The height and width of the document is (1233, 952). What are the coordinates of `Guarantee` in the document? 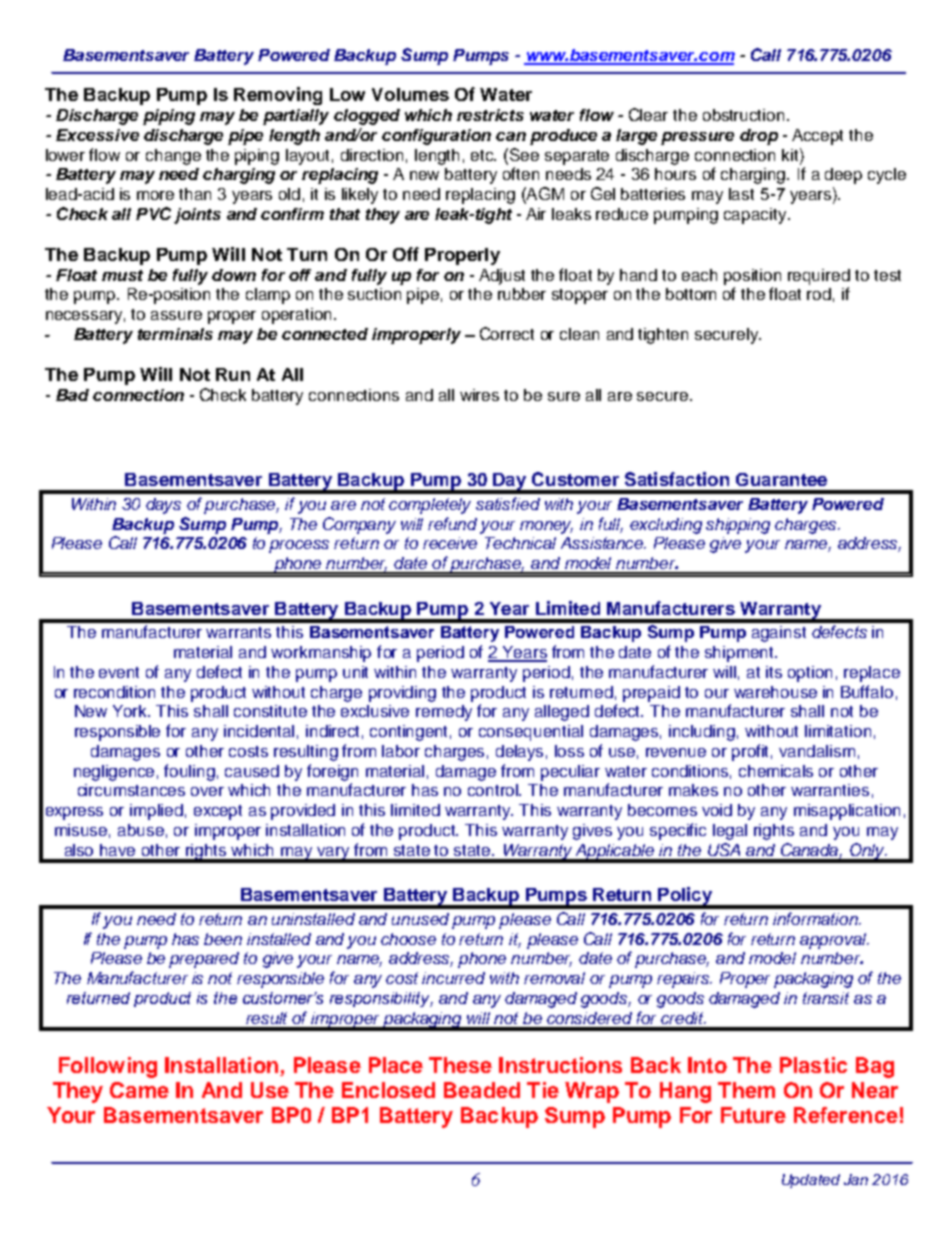 It's located at (781, 479).
